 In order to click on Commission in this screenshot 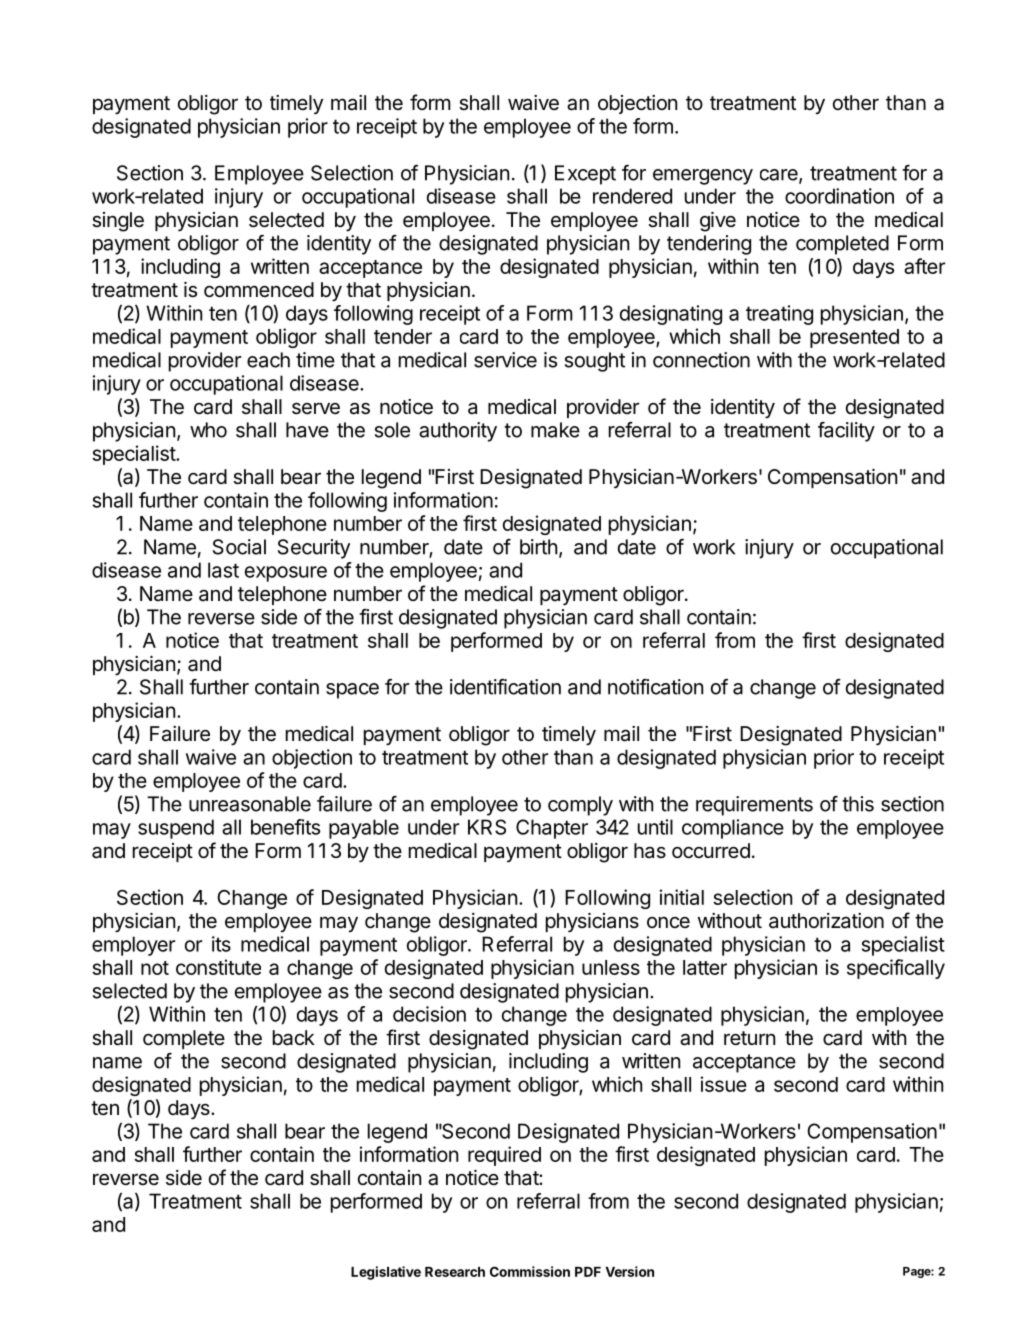, I will do `click(530, 1271)`.
